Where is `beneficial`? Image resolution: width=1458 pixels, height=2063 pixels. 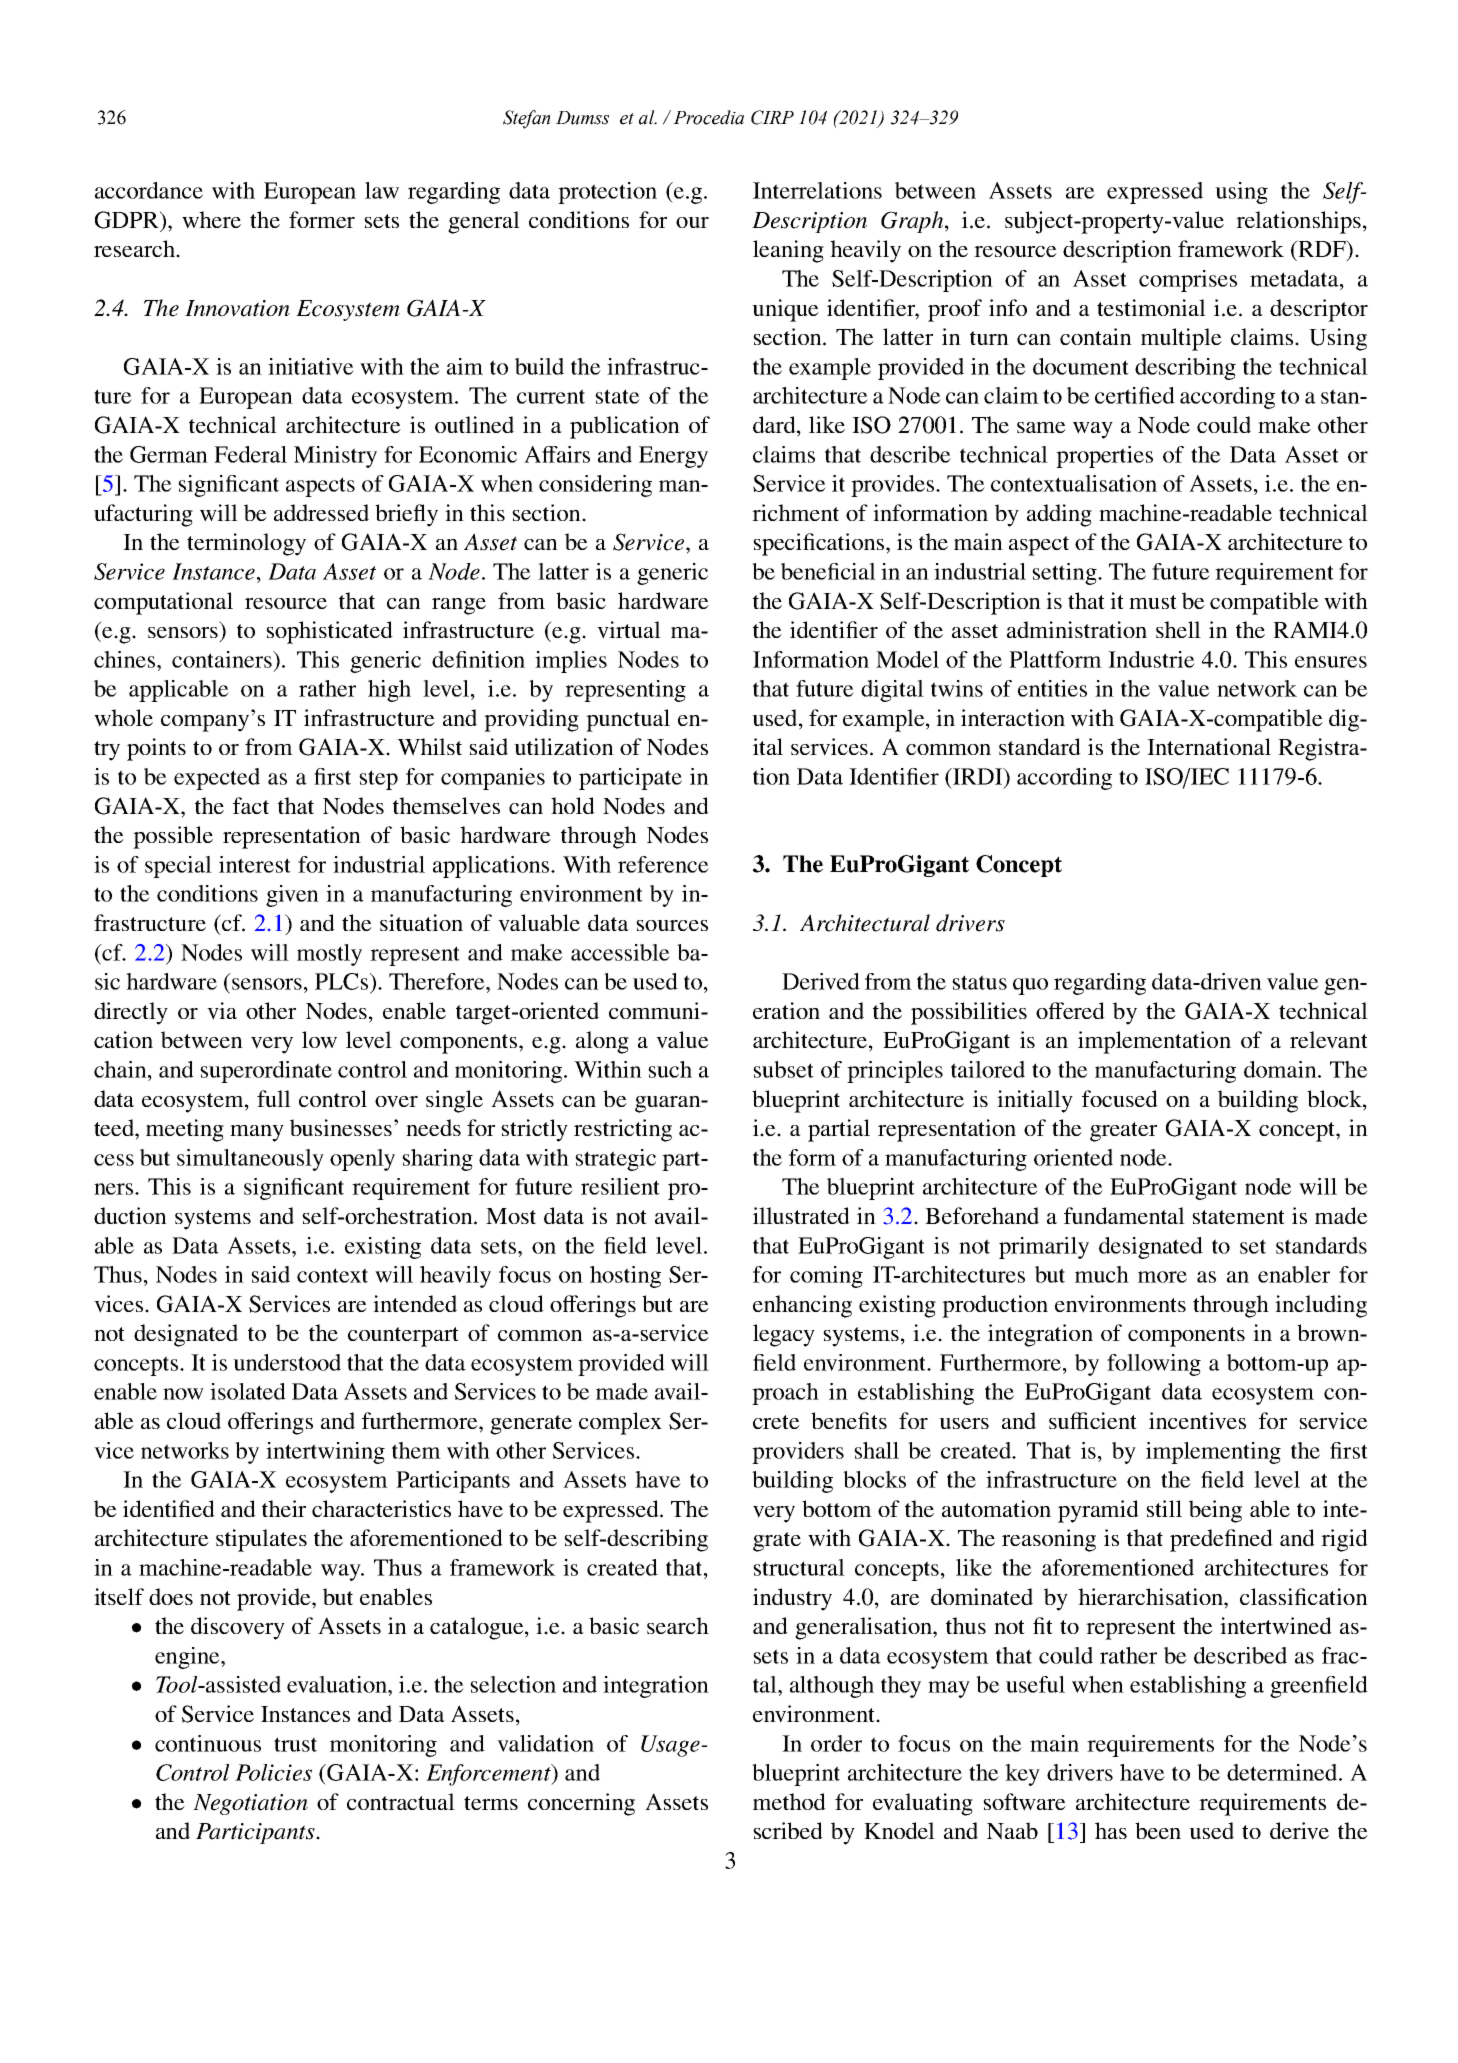 beneficial is located at coordinates (828, 571).
